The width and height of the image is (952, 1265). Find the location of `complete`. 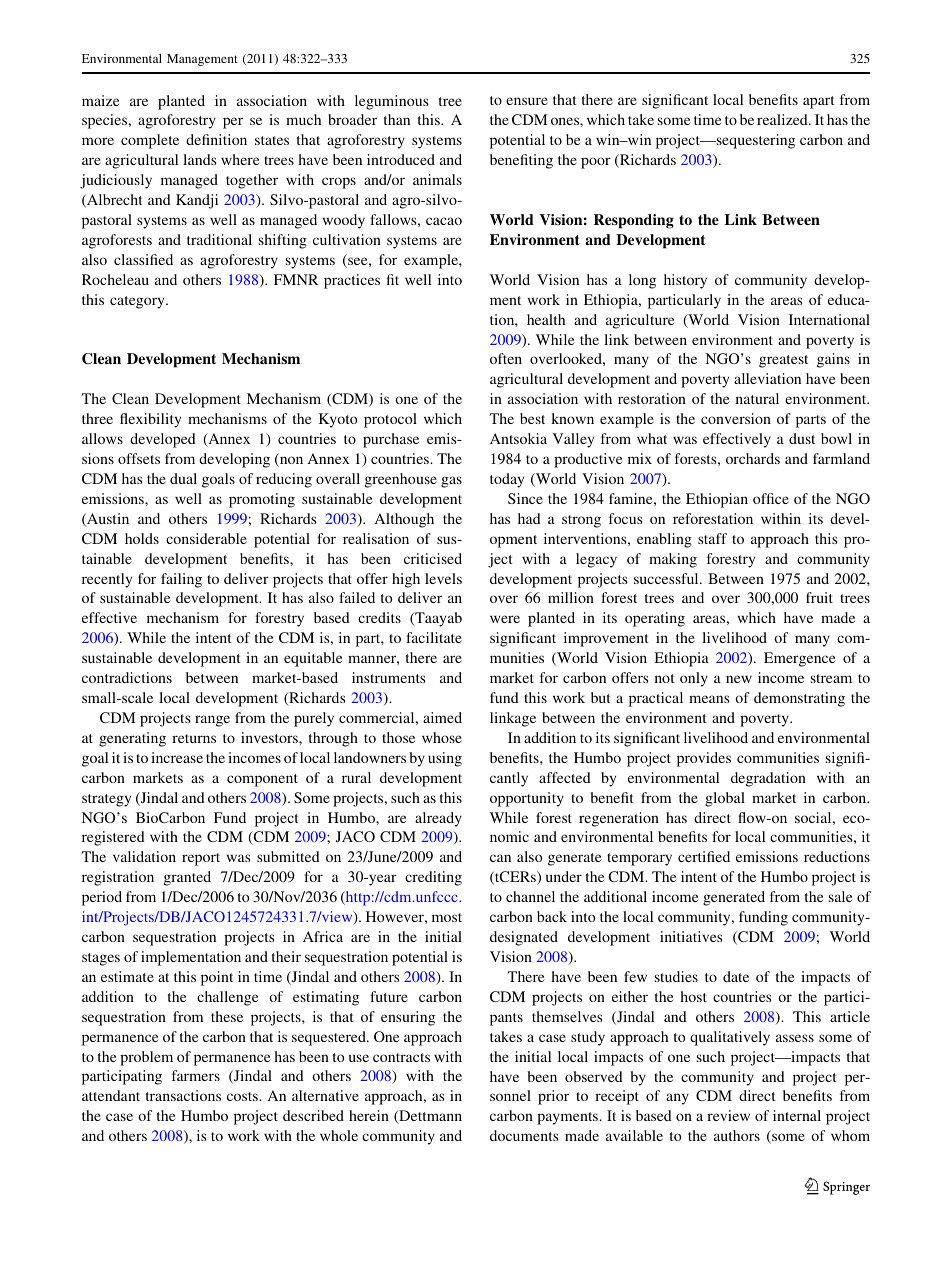

complete is located at coordinates (150, 141).
